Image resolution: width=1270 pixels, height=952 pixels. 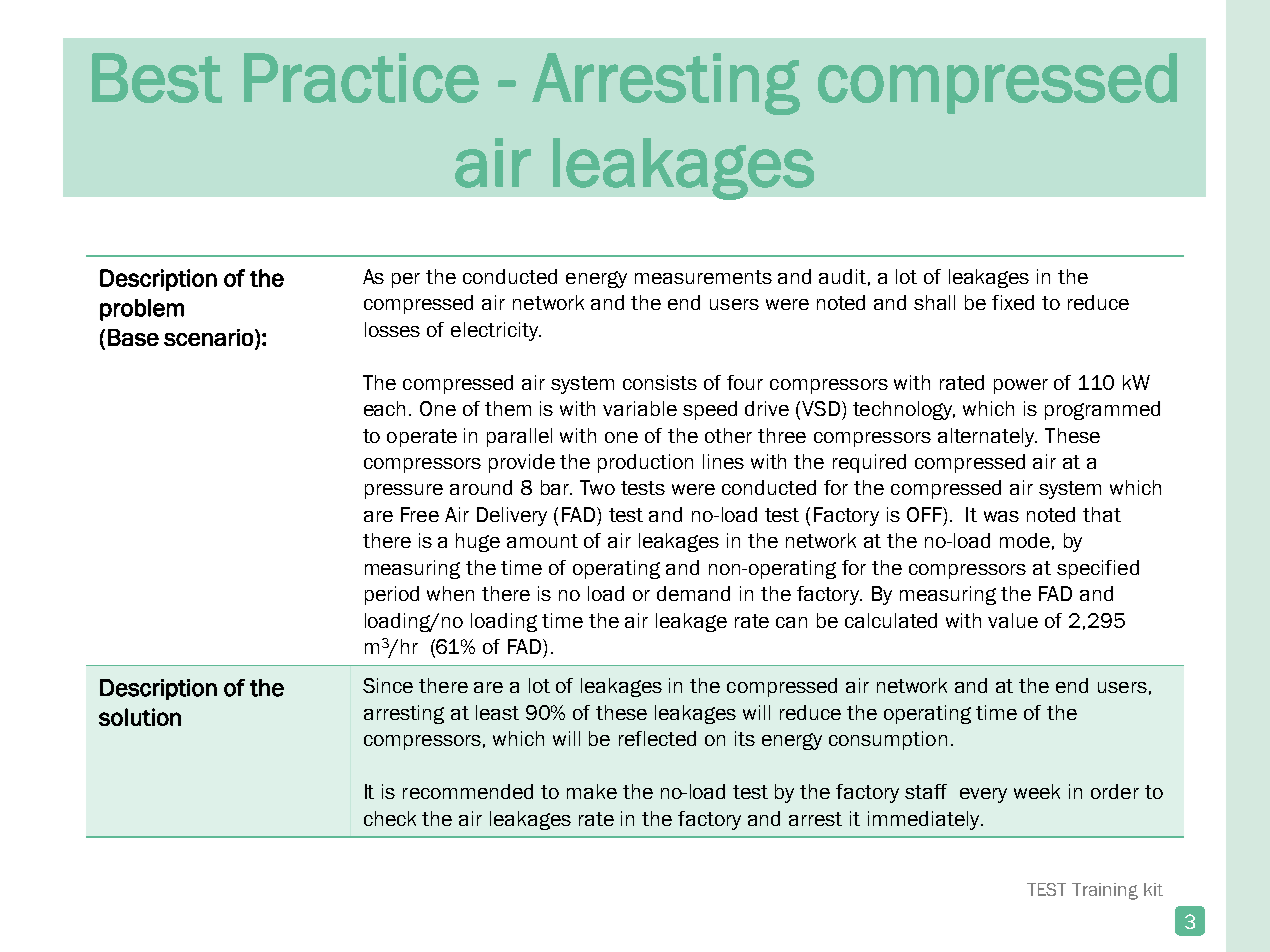 What do you see at coordinates (1105, 891) in the screenshot?
I see `Training` at bounding box center [1105, 891].
